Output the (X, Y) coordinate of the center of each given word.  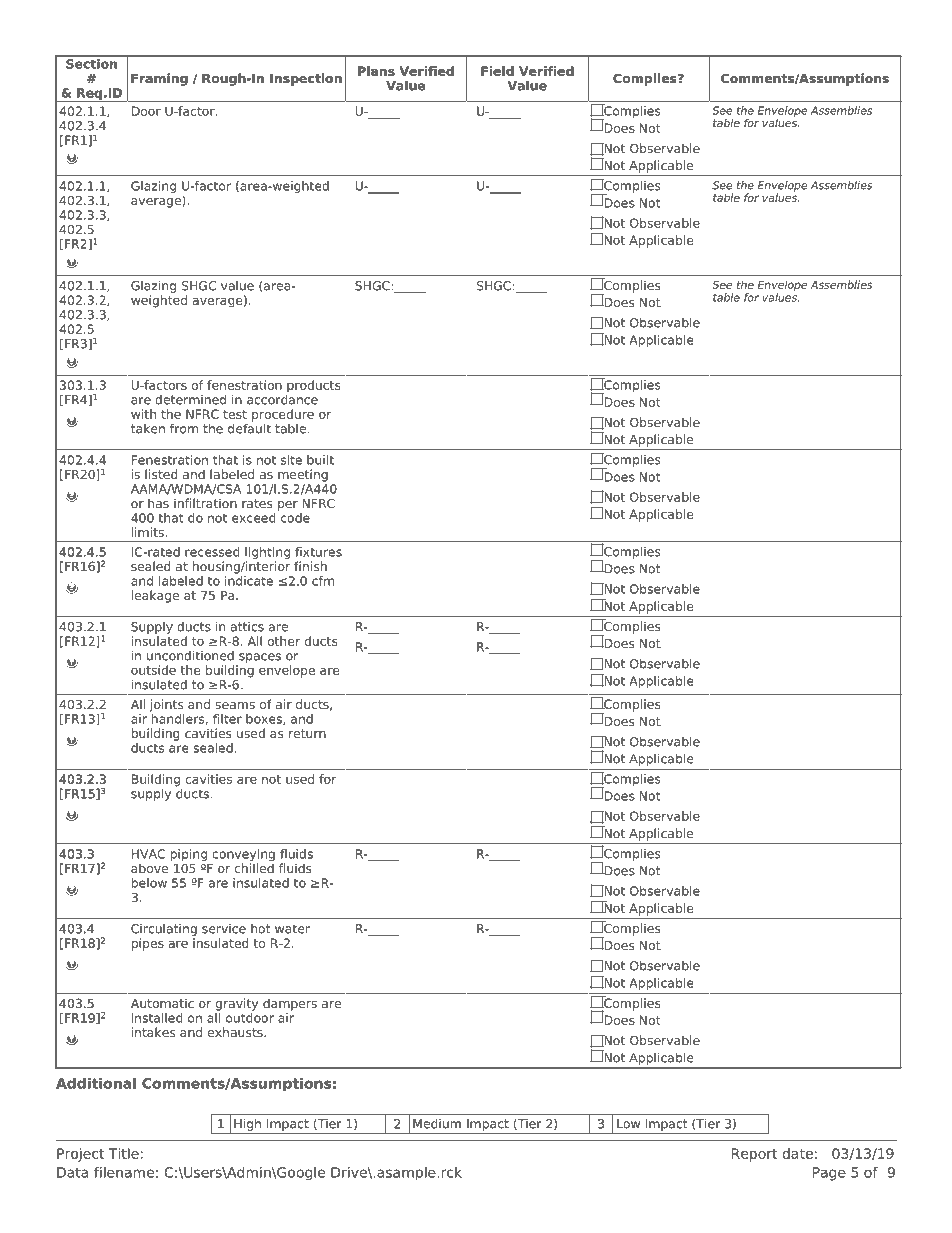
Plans (376, 71)
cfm (323, 581)
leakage (155, 596)
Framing (159, 79)
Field (497, 71)
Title (123, 1153)
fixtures (318, 552)
